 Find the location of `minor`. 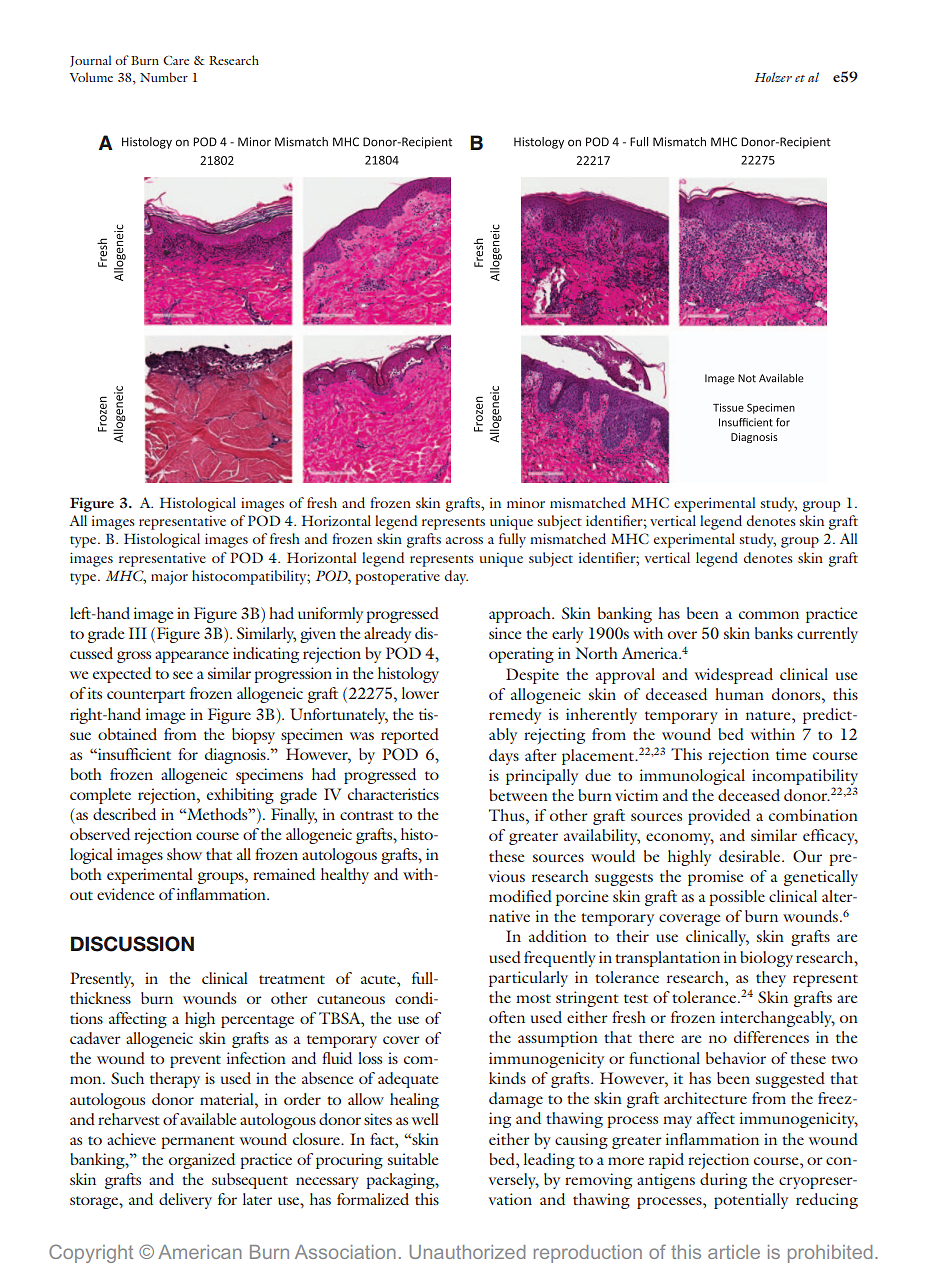

minor is located at coordinates (526, 503).
